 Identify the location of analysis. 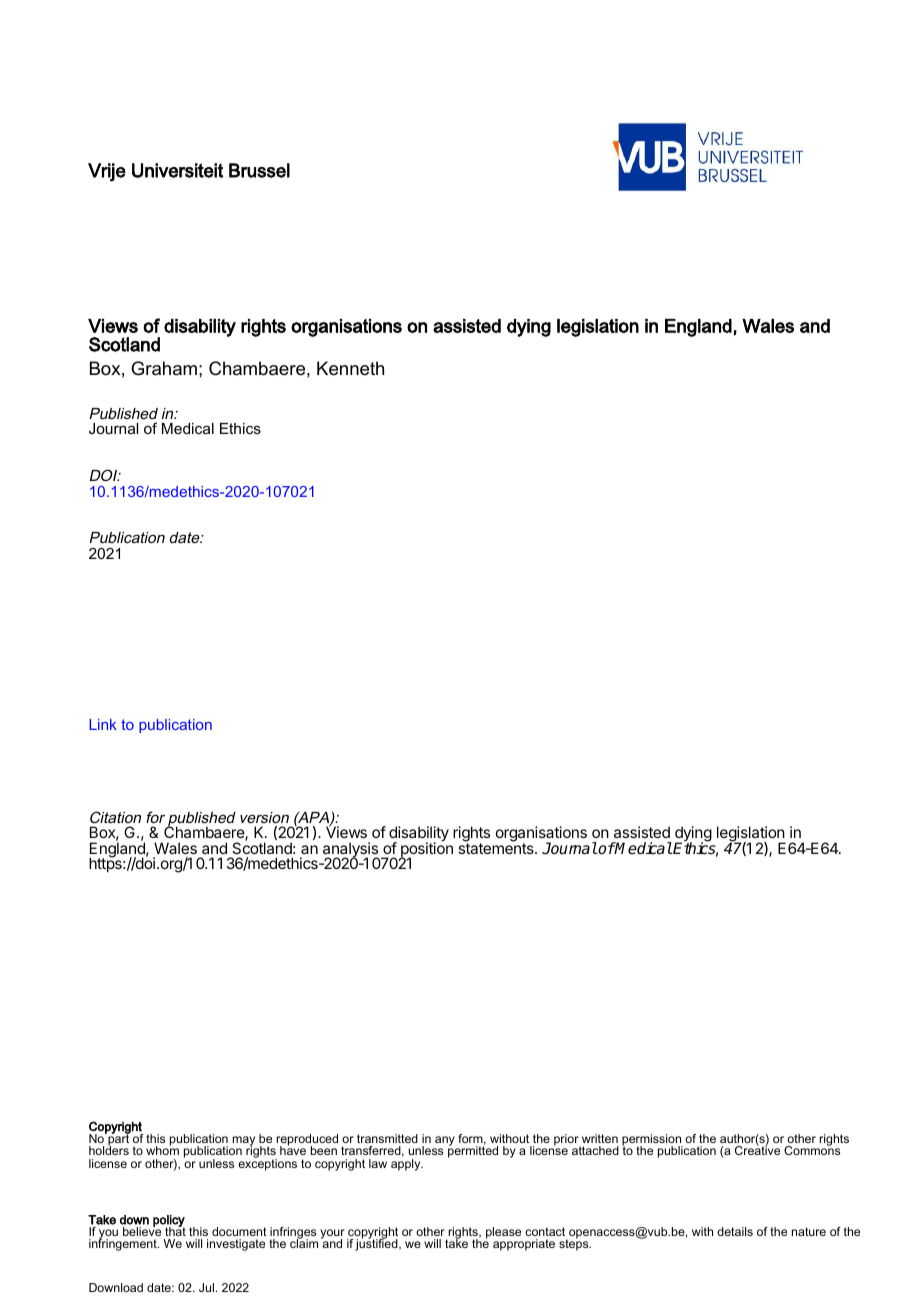
(351, 851).
